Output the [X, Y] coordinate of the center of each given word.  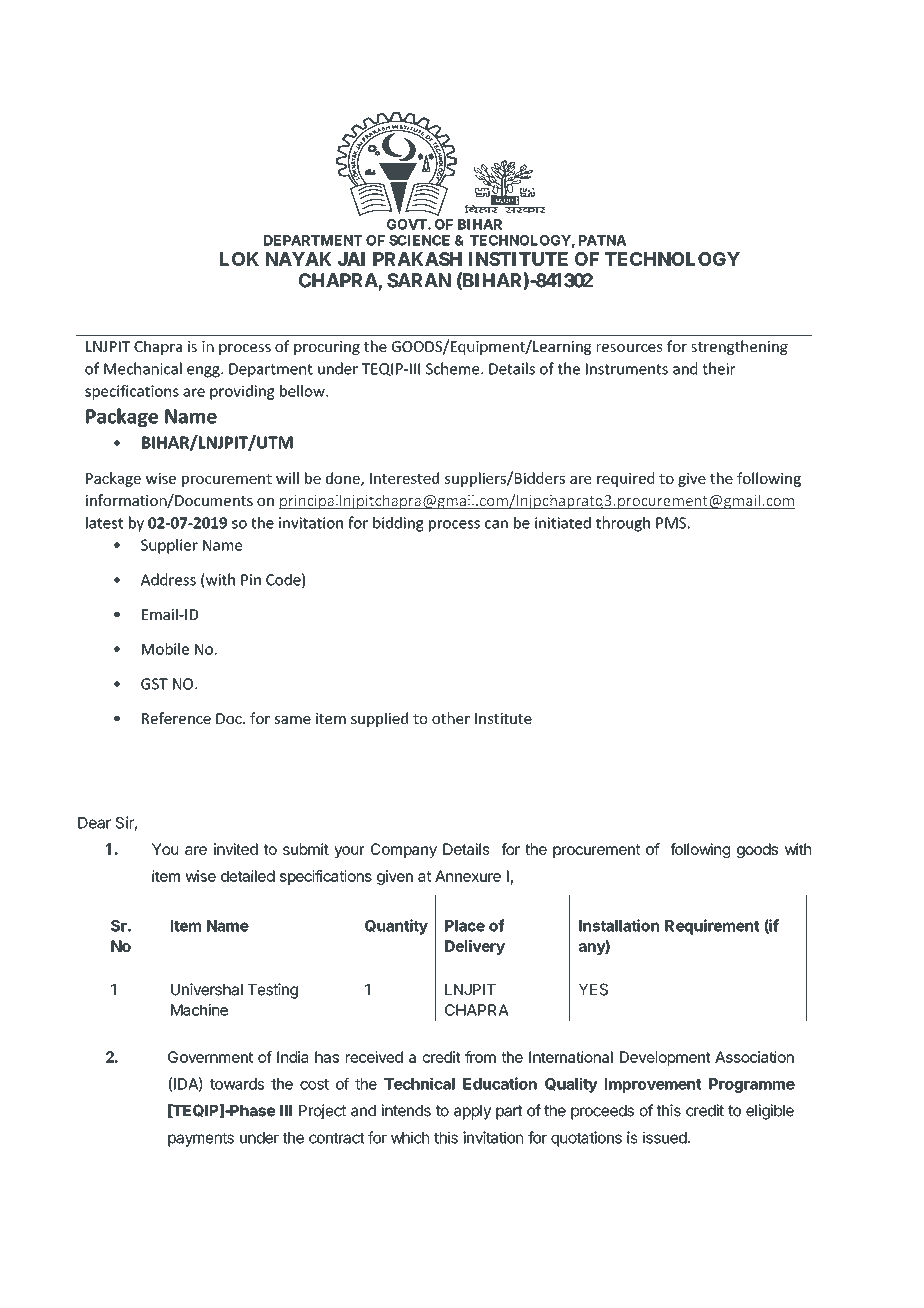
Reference [176, 718]
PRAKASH [417, 259]
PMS [671, 523]
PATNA [602, 240]
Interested [404, 478]
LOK [239, 259]
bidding [398, 524]
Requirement [712, 927]
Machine [199, 1010]
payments [201, 1140]
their [718, 368]
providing [242, 392]
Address [168, 579]
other [451, 718]
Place [465, 926]
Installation [619, 925]
